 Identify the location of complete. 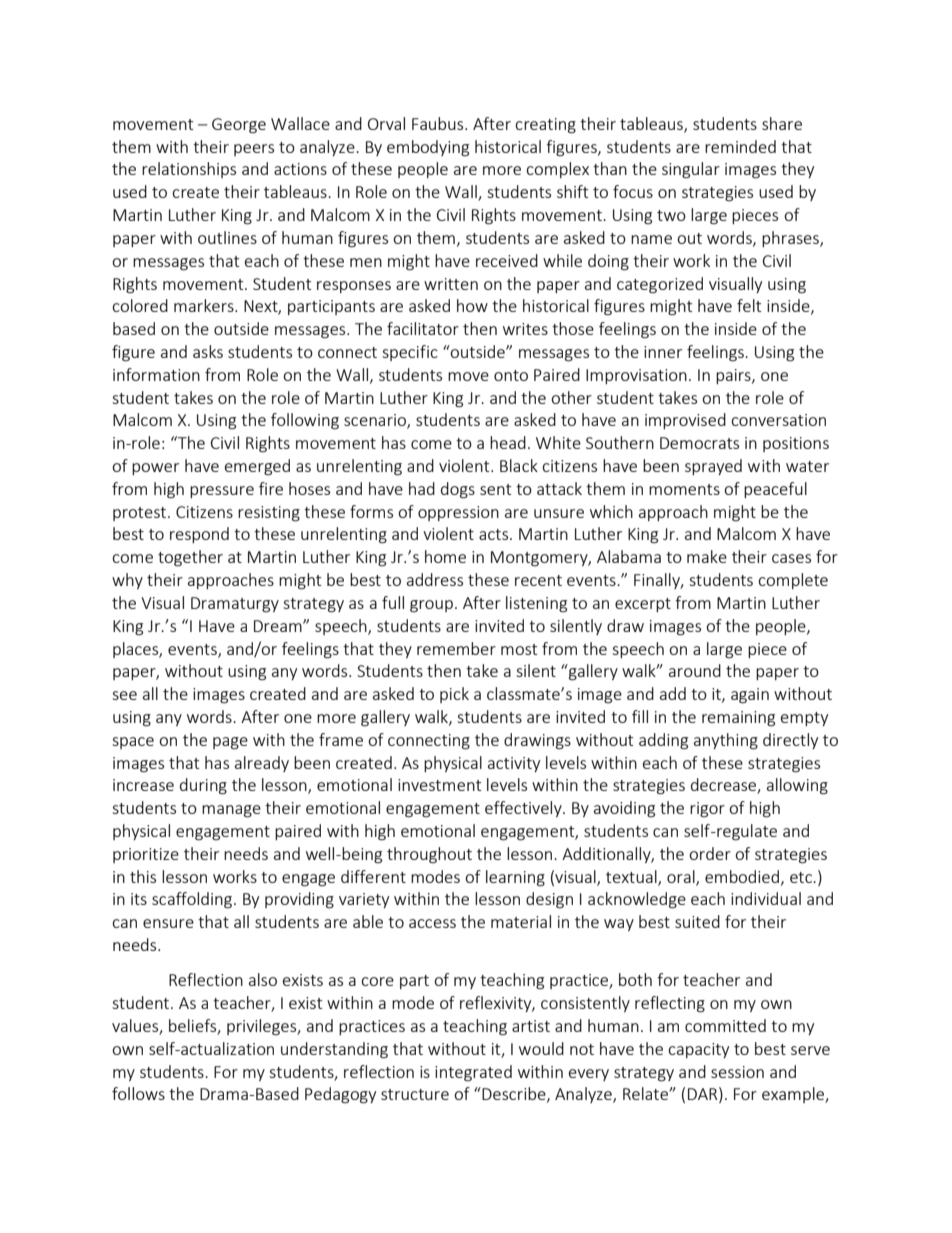
(793, 581).
